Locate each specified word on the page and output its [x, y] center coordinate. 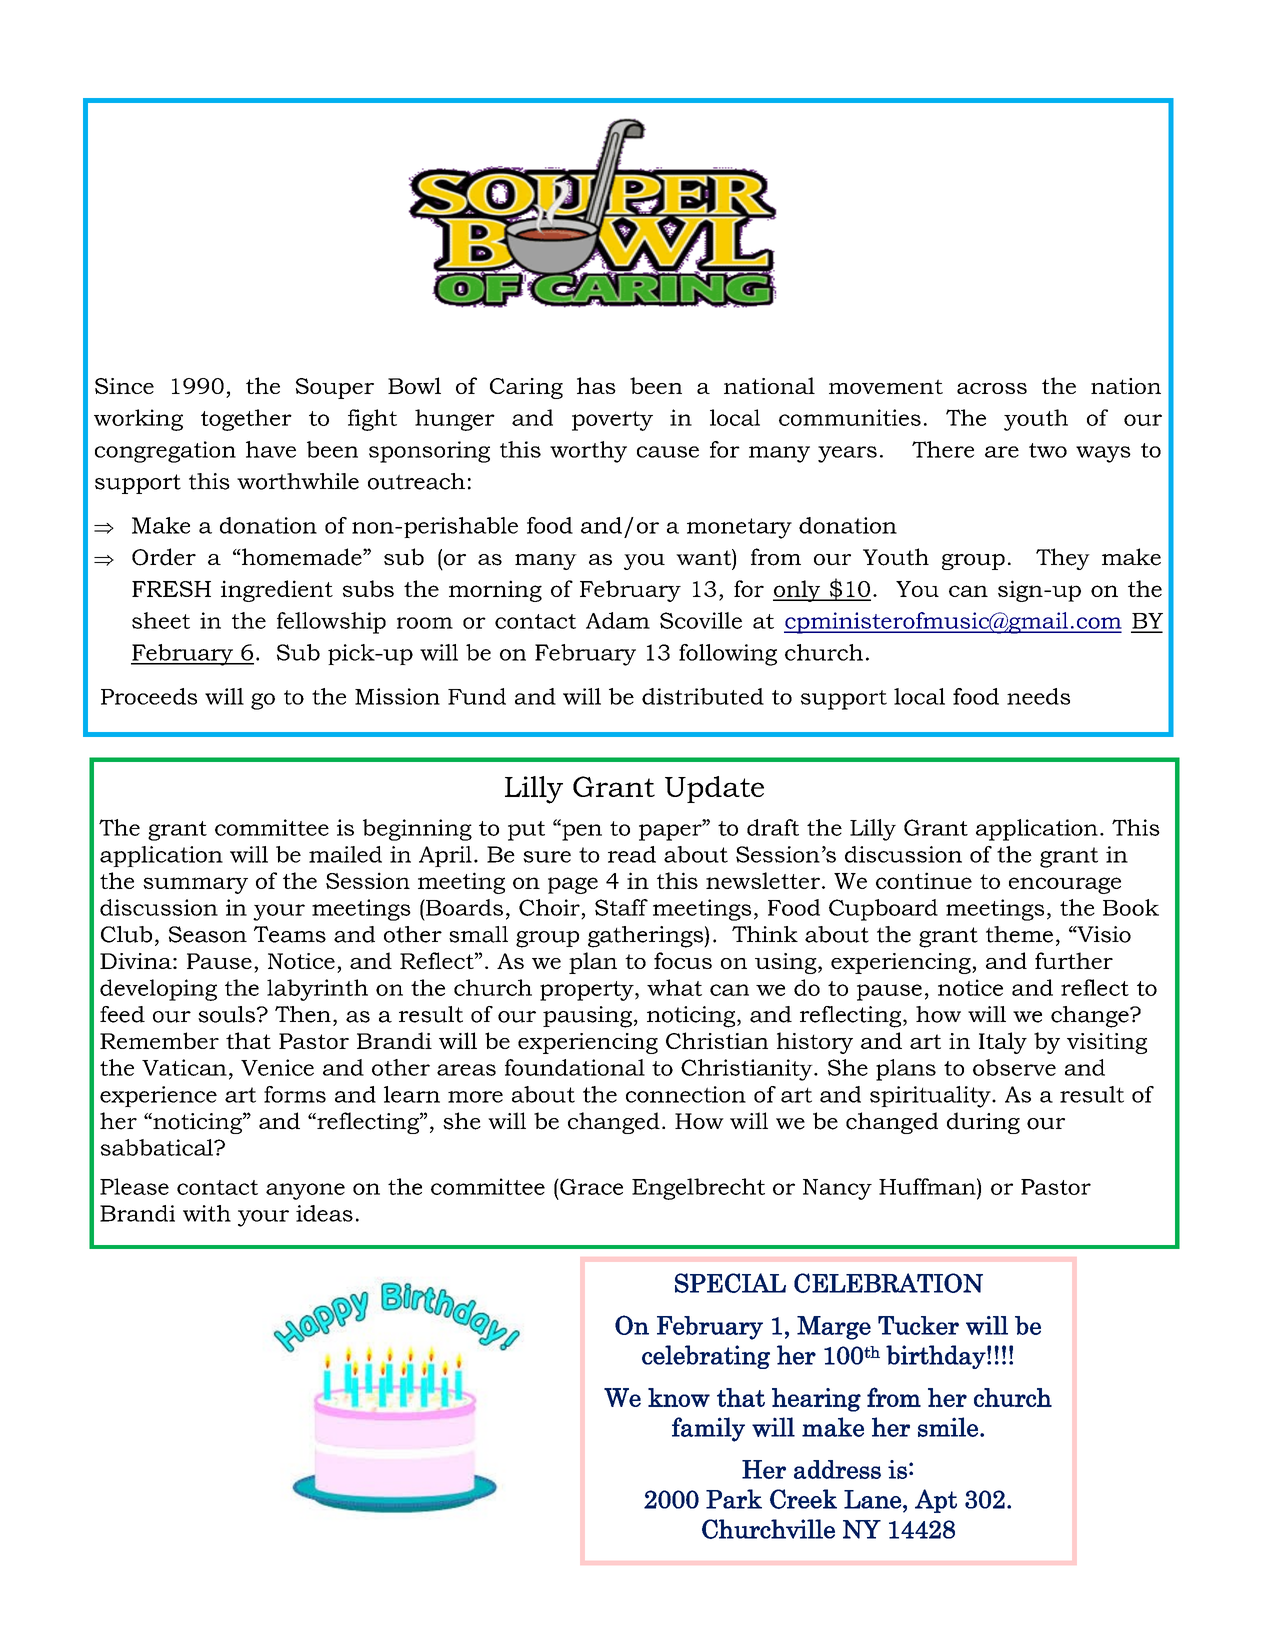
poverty [612, 421]
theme [1019, 934]
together [246, 420]
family [708, 1429]
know [679, 1397]
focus [683, 960]
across [992, 388]
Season [208, 934]
